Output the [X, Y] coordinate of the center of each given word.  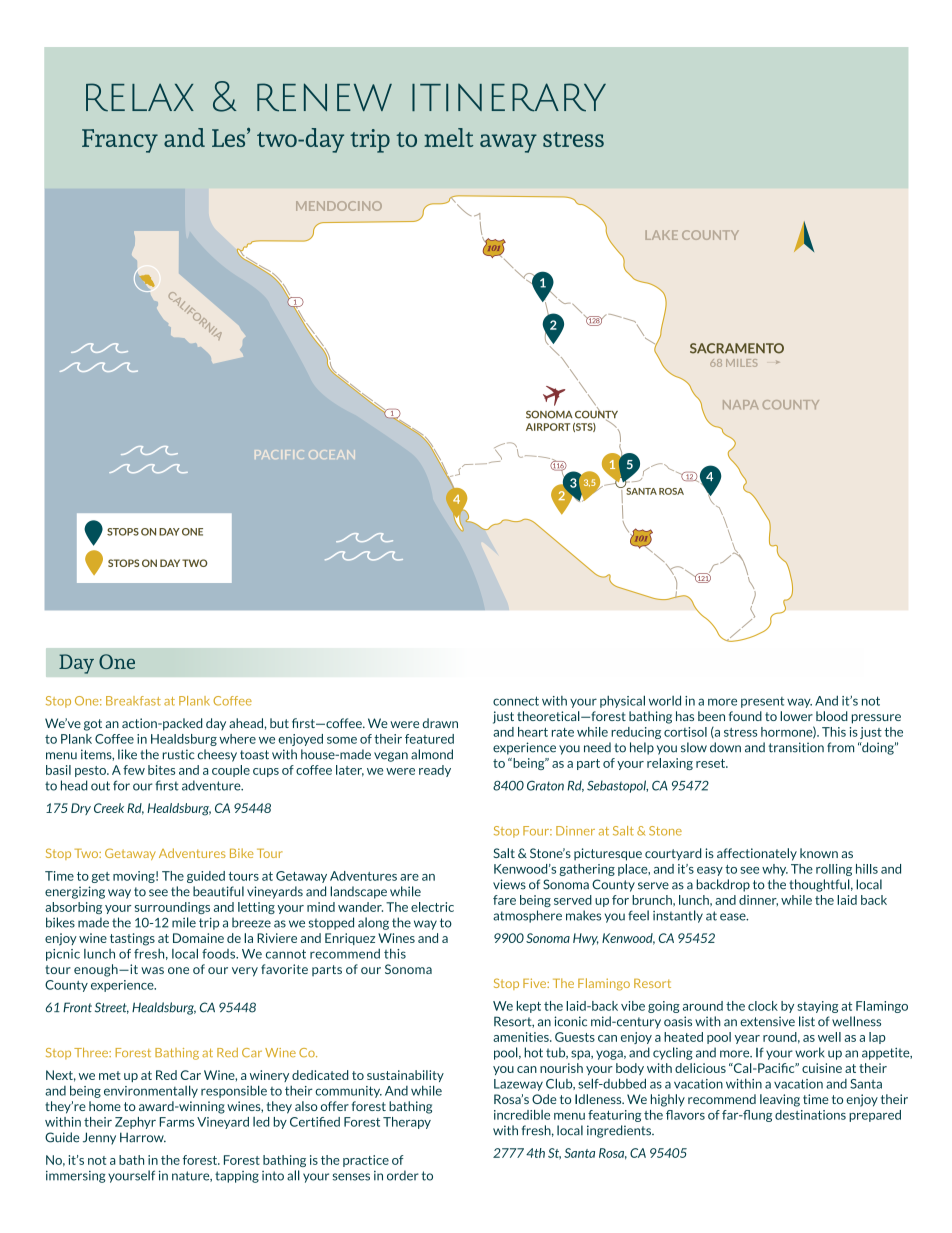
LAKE [661, 235]
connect [516, 701]
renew [324, 97]
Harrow [143, 1137]
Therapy [407, 1123]
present [762, 702]
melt [448, 137]
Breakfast [133, 701]
